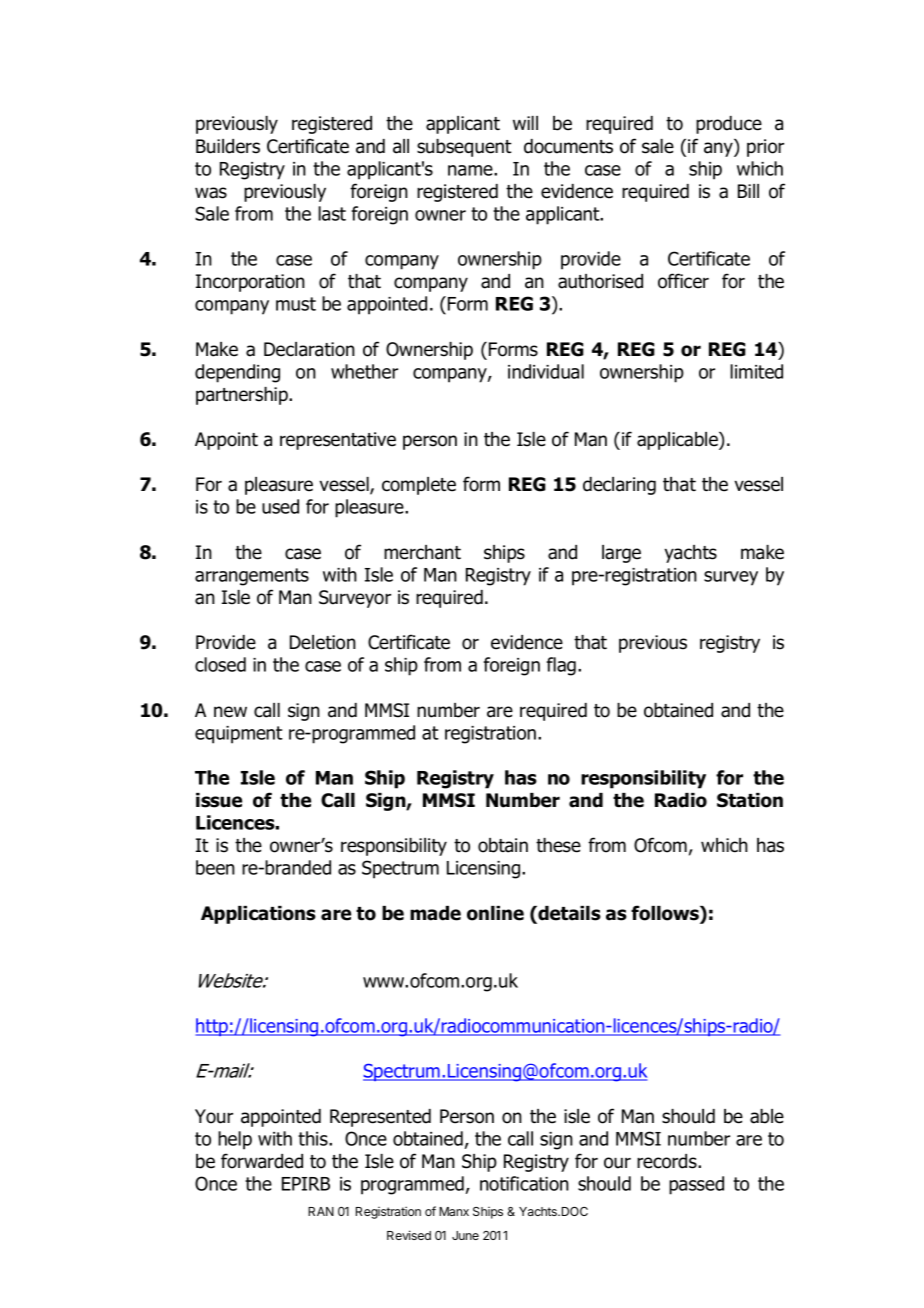  I want to click on online, so click(495, 913).
